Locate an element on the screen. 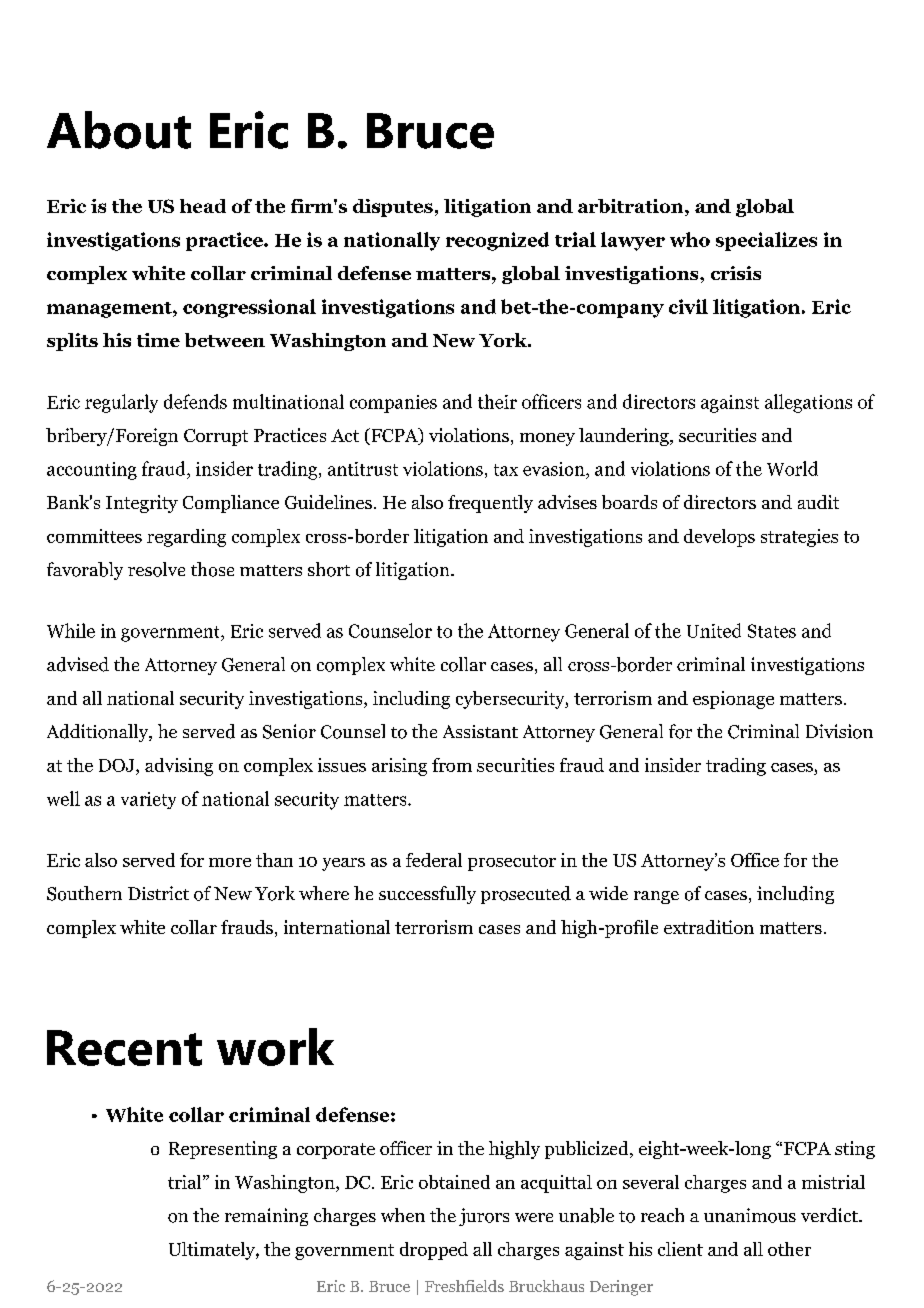 The image size is (924, 1308). About is located at coordinates (119, 130).
